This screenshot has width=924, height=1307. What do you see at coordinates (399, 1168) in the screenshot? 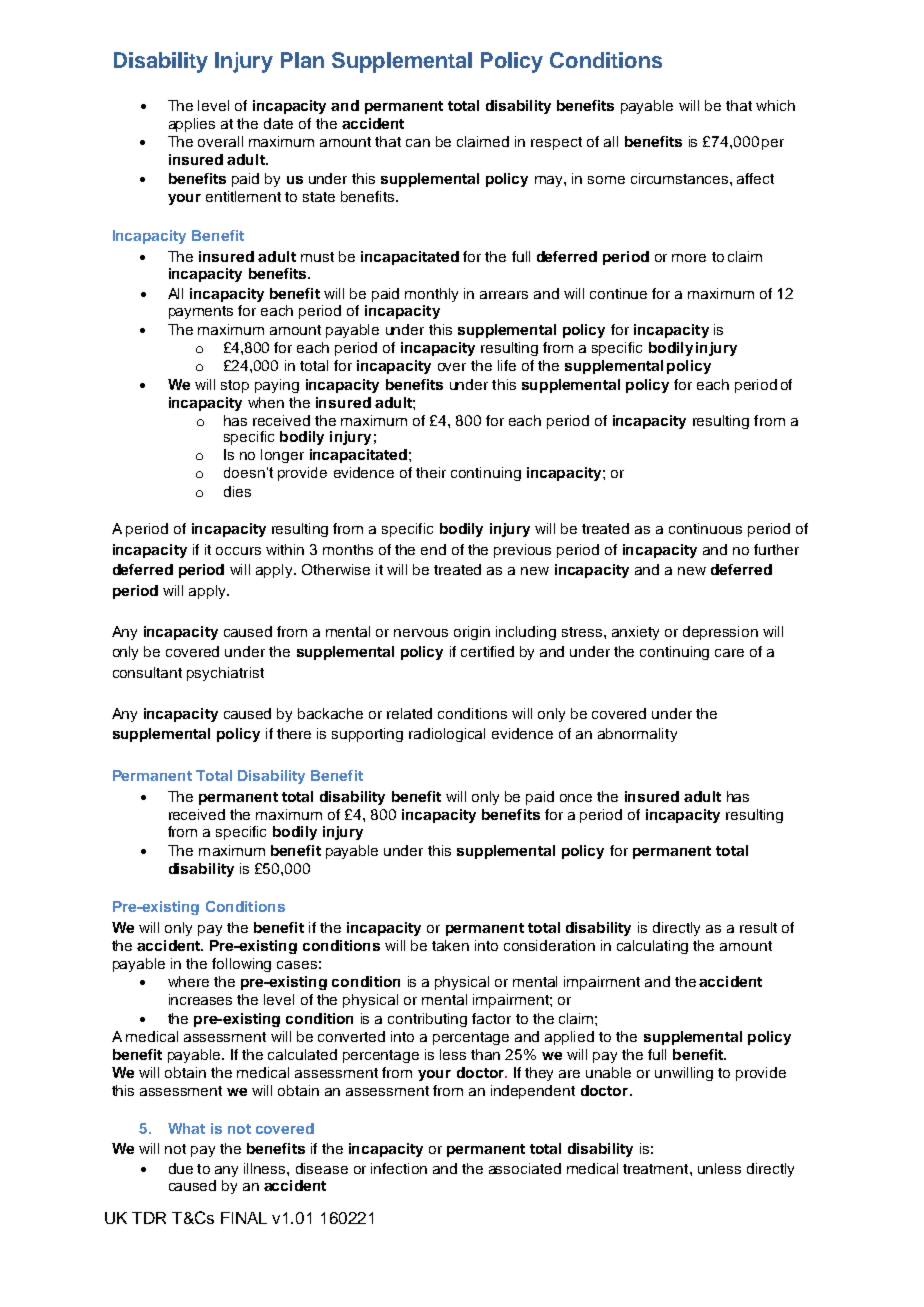
I see `infection` at bounding box center [399, 1168].
